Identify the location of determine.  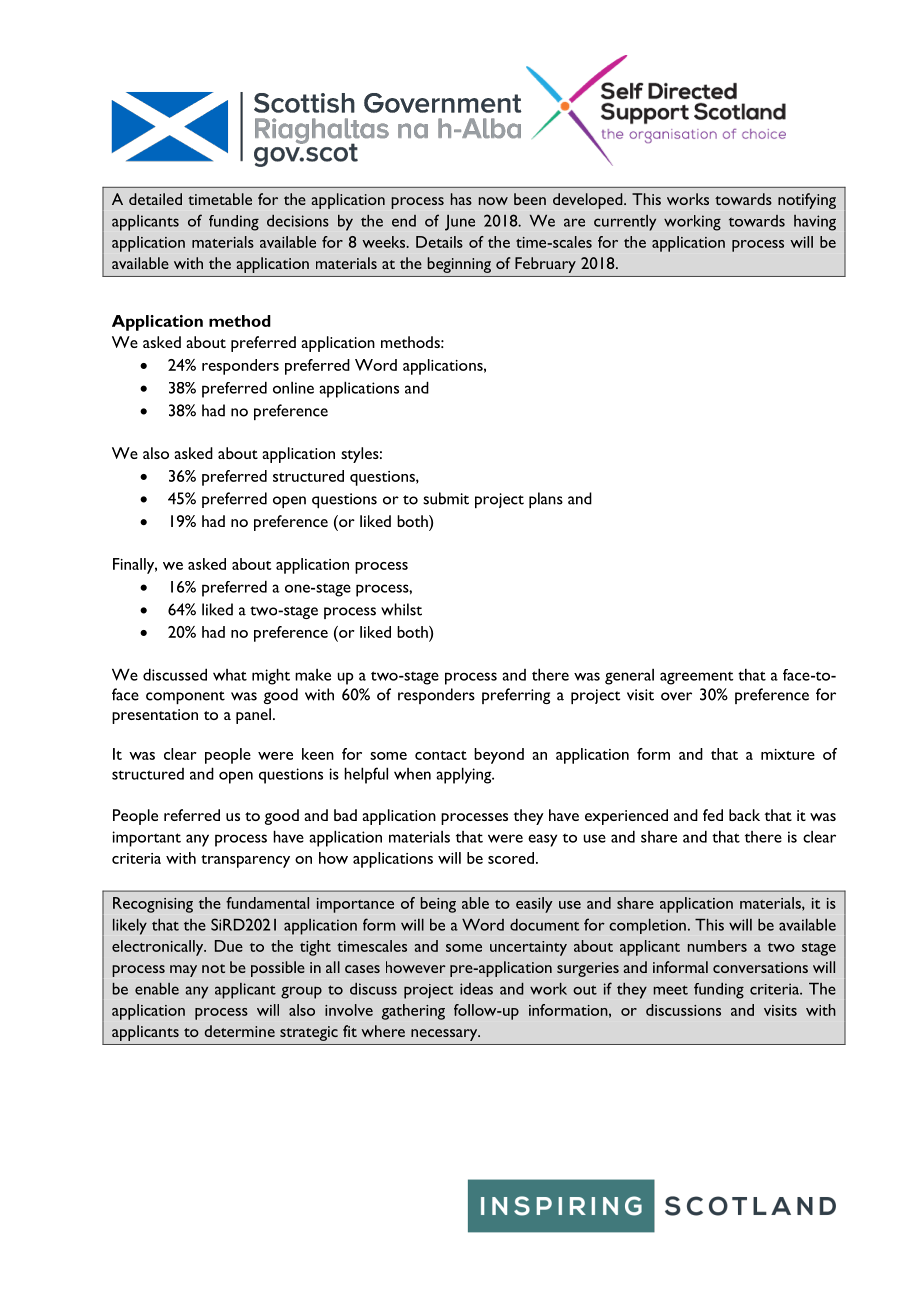
(240, 1031).
